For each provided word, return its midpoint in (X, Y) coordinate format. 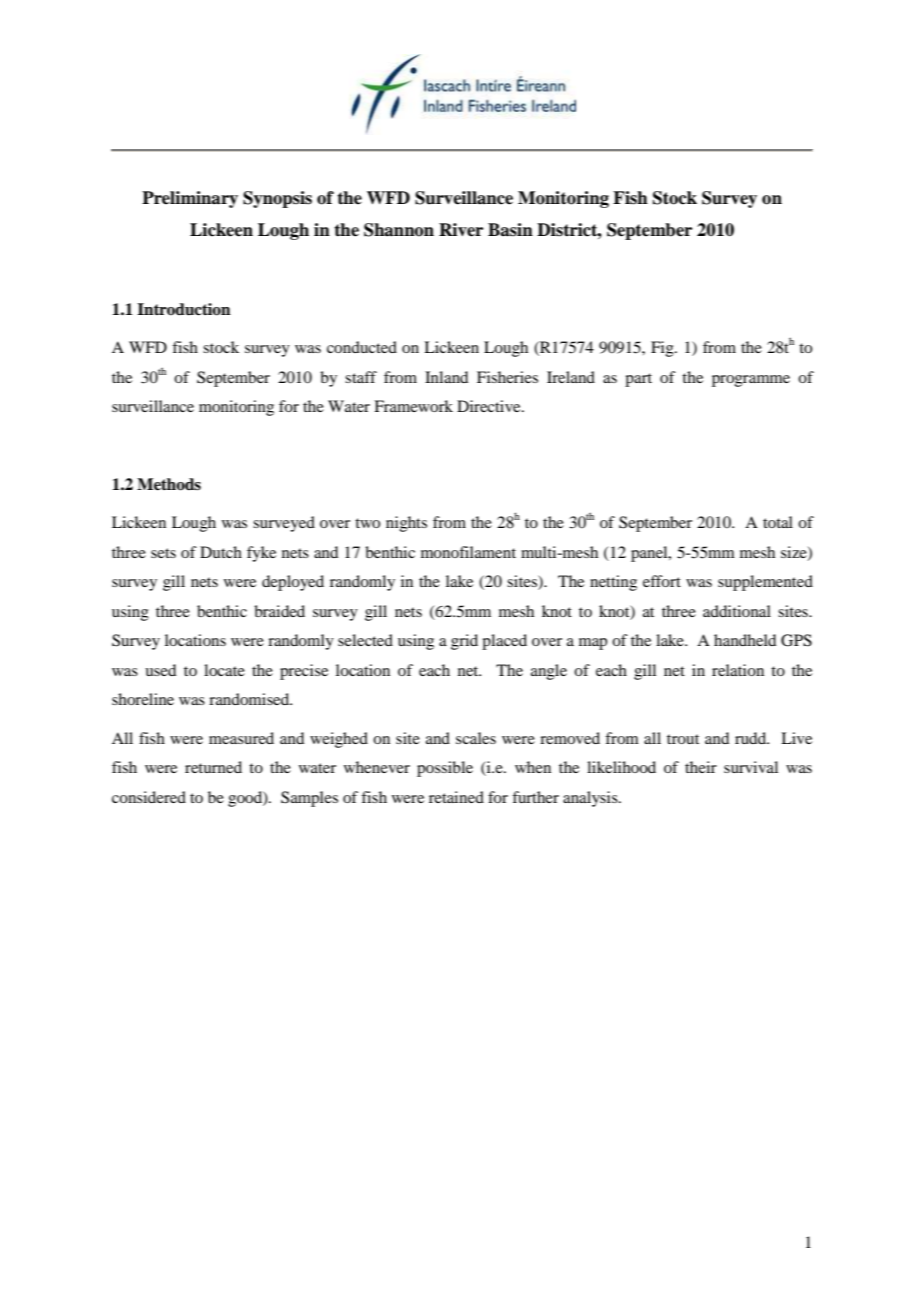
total (778, 522)
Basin (510, 230)
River (461, 230)
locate (224, 670)
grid (464, 642)
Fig (663, 349)
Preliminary (190, 199)
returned (213, 767)
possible (445, 769)
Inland (446, 377)
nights (406, 524)
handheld (745, 640)
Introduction (184, 309)
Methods (169, 484)
